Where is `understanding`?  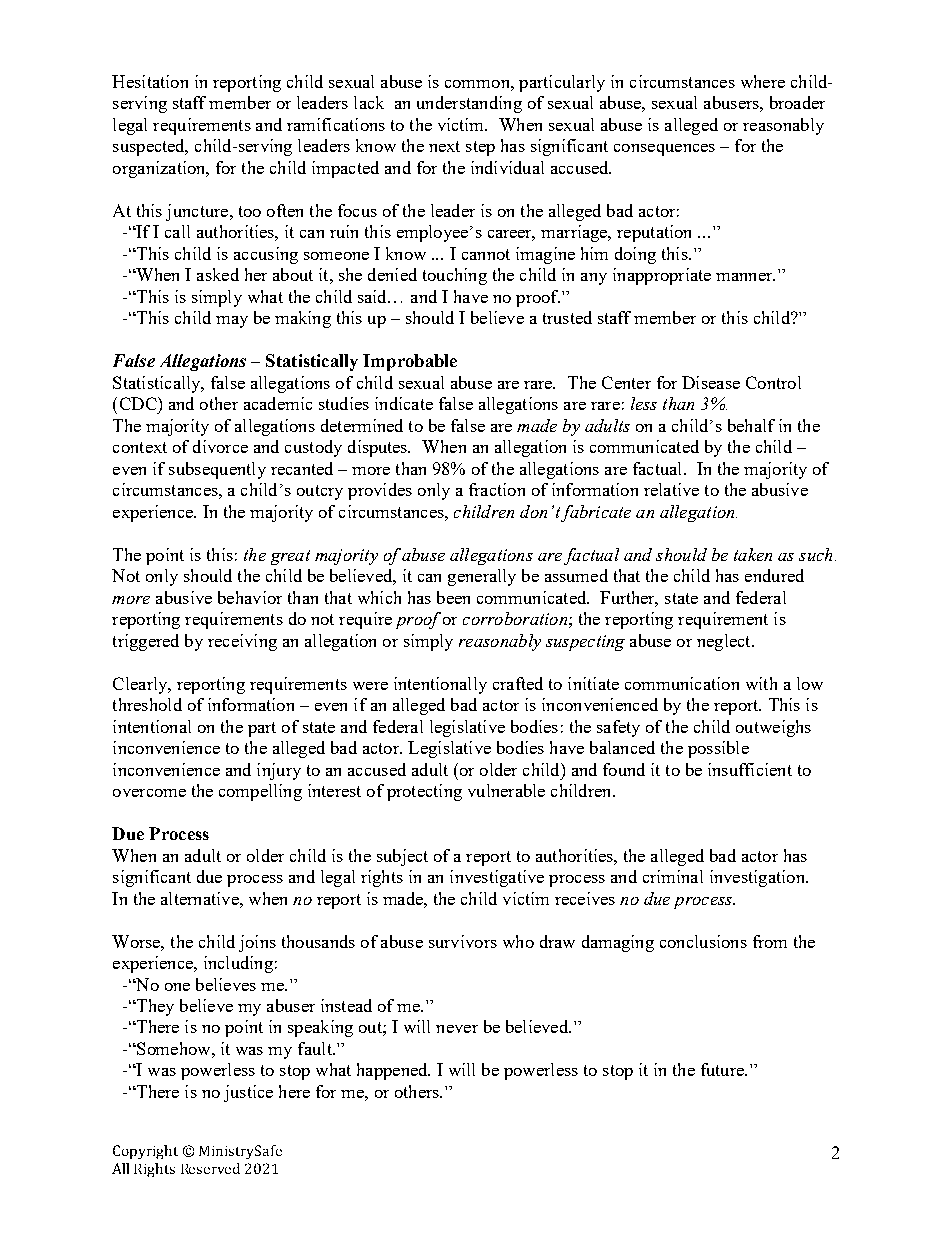
understanding is located at coordinates (469, 104).
